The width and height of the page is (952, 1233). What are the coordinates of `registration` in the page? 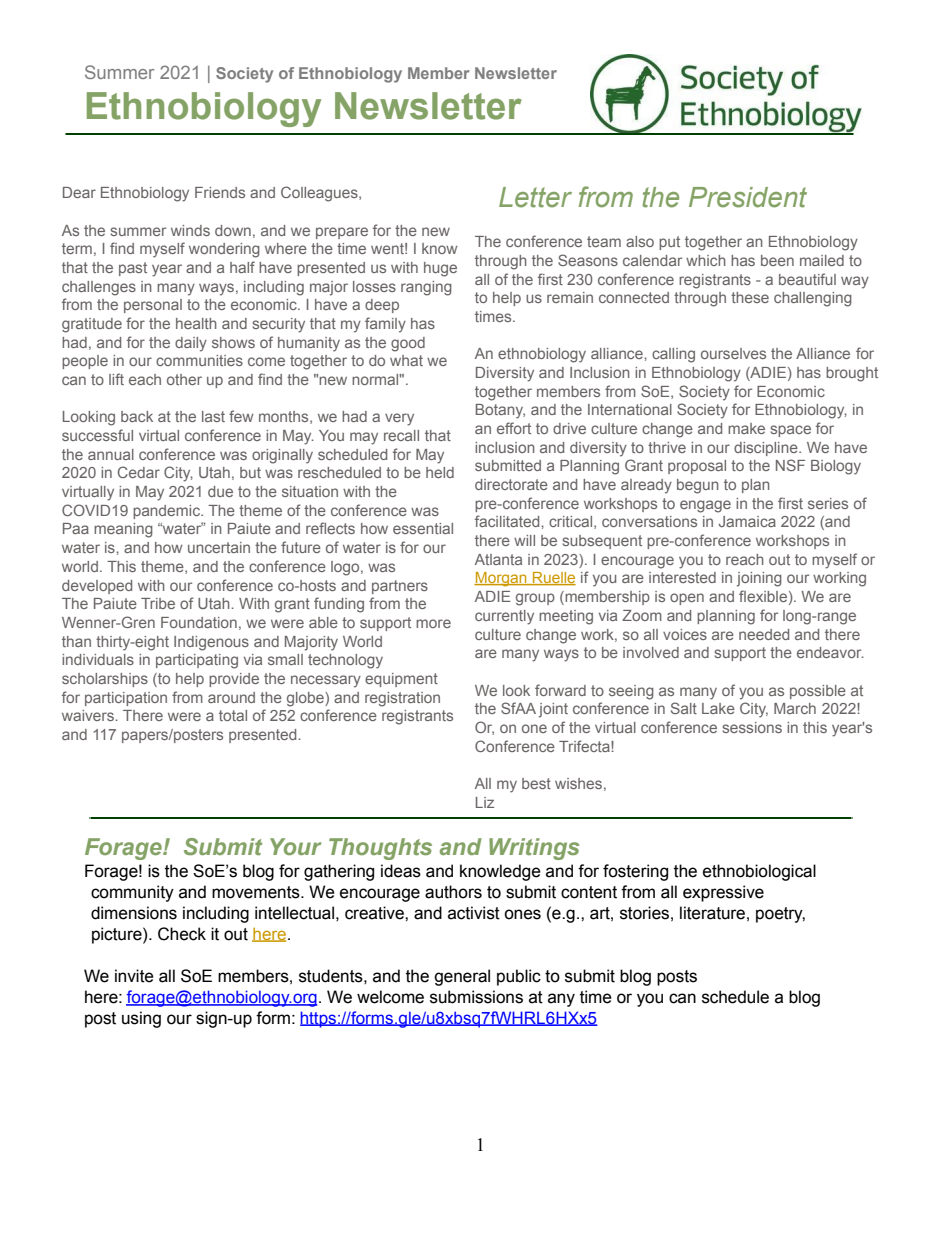 It's located at (402, 699).
